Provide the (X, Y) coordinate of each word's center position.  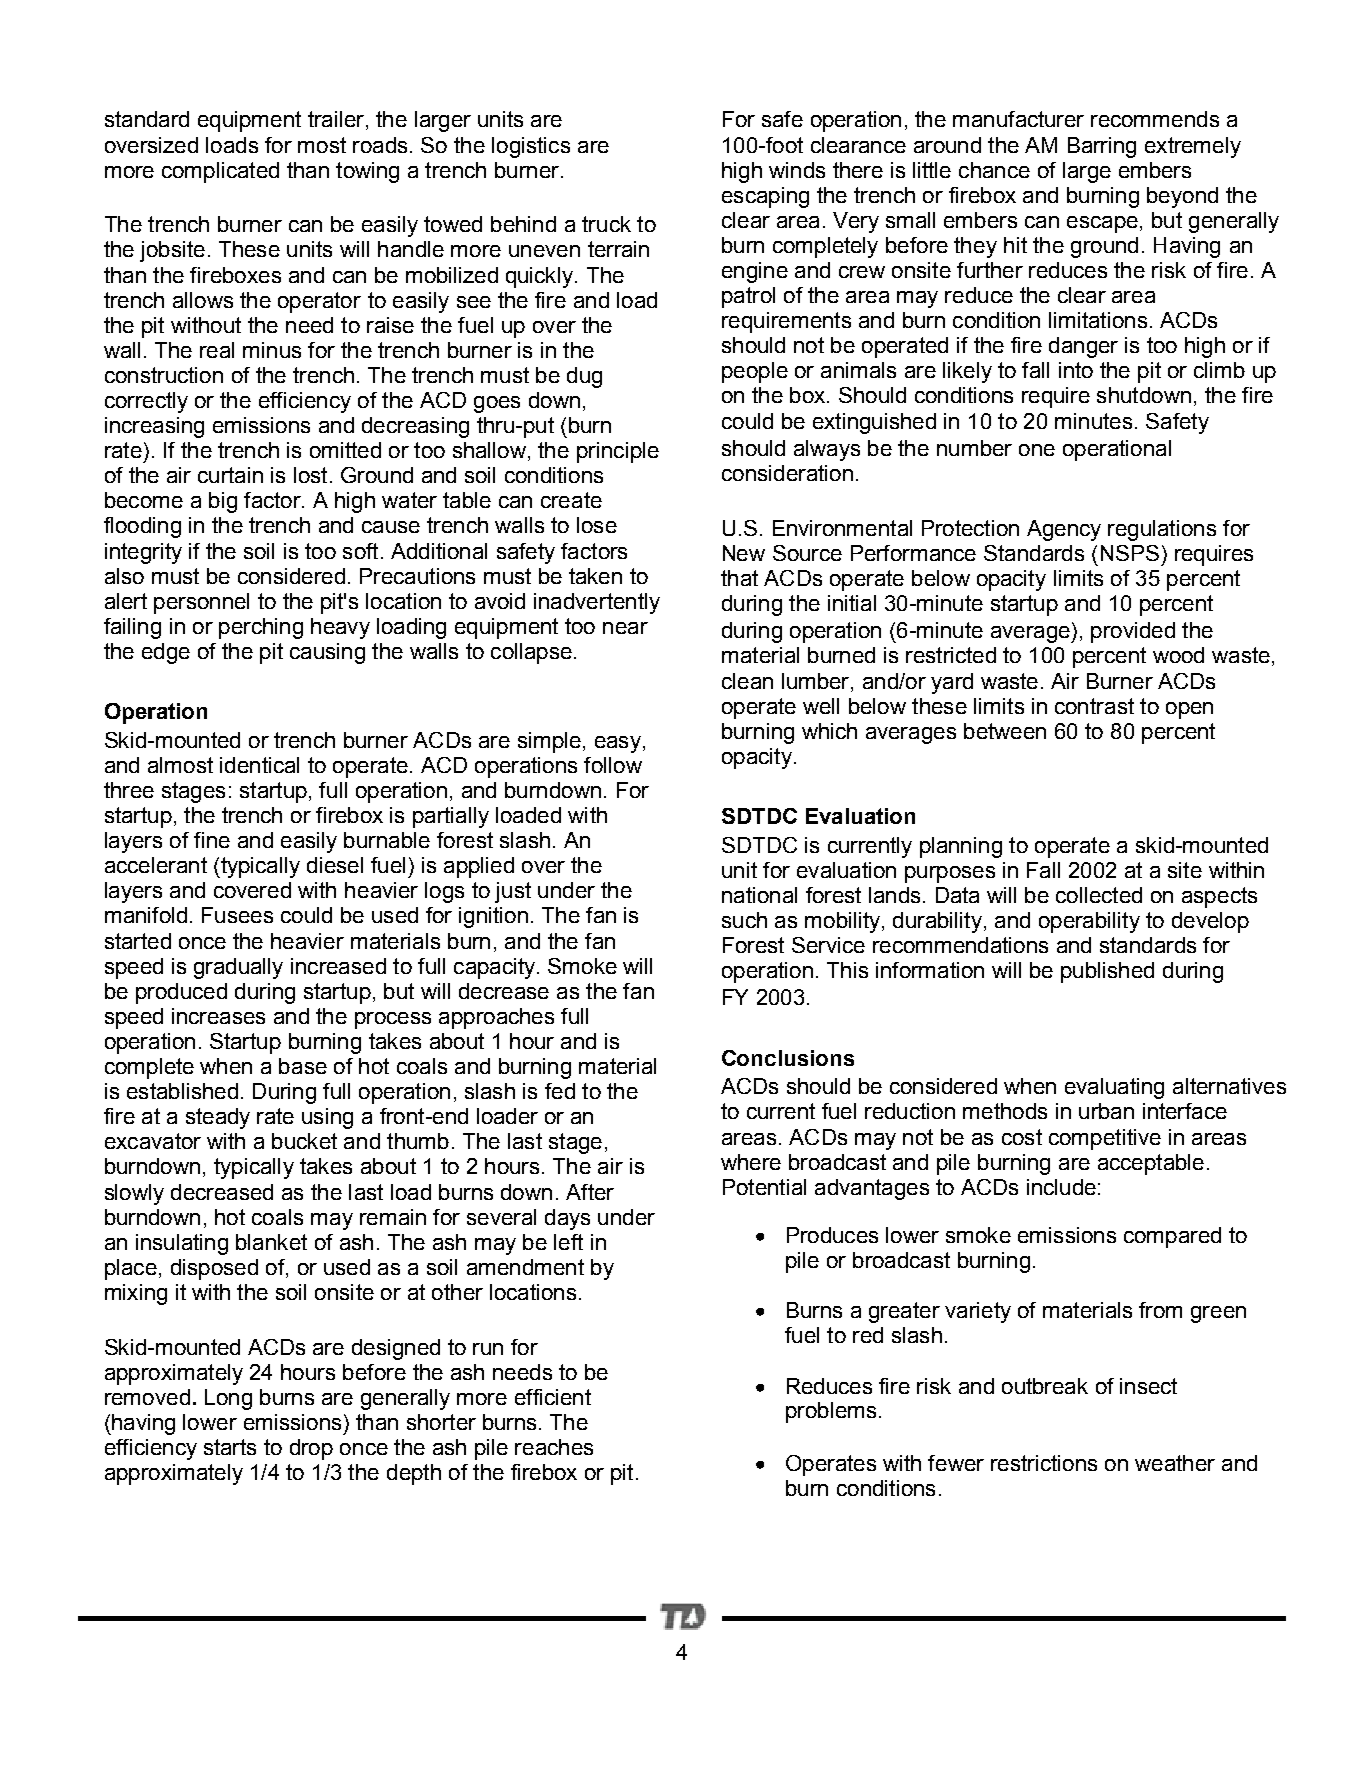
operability (1089, 922)
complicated (220, 172)
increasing (154, 427)
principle (618, 452)
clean (747, 681)
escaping (765, 197)
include (1061, 1187)
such (744, 920)
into (1076, 370)
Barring (1102, 147)
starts (230, 1447)
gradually (238, 968)
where (751, 1162)
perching (261, 628)
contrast (1094, 706)
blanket (271, 1242)
